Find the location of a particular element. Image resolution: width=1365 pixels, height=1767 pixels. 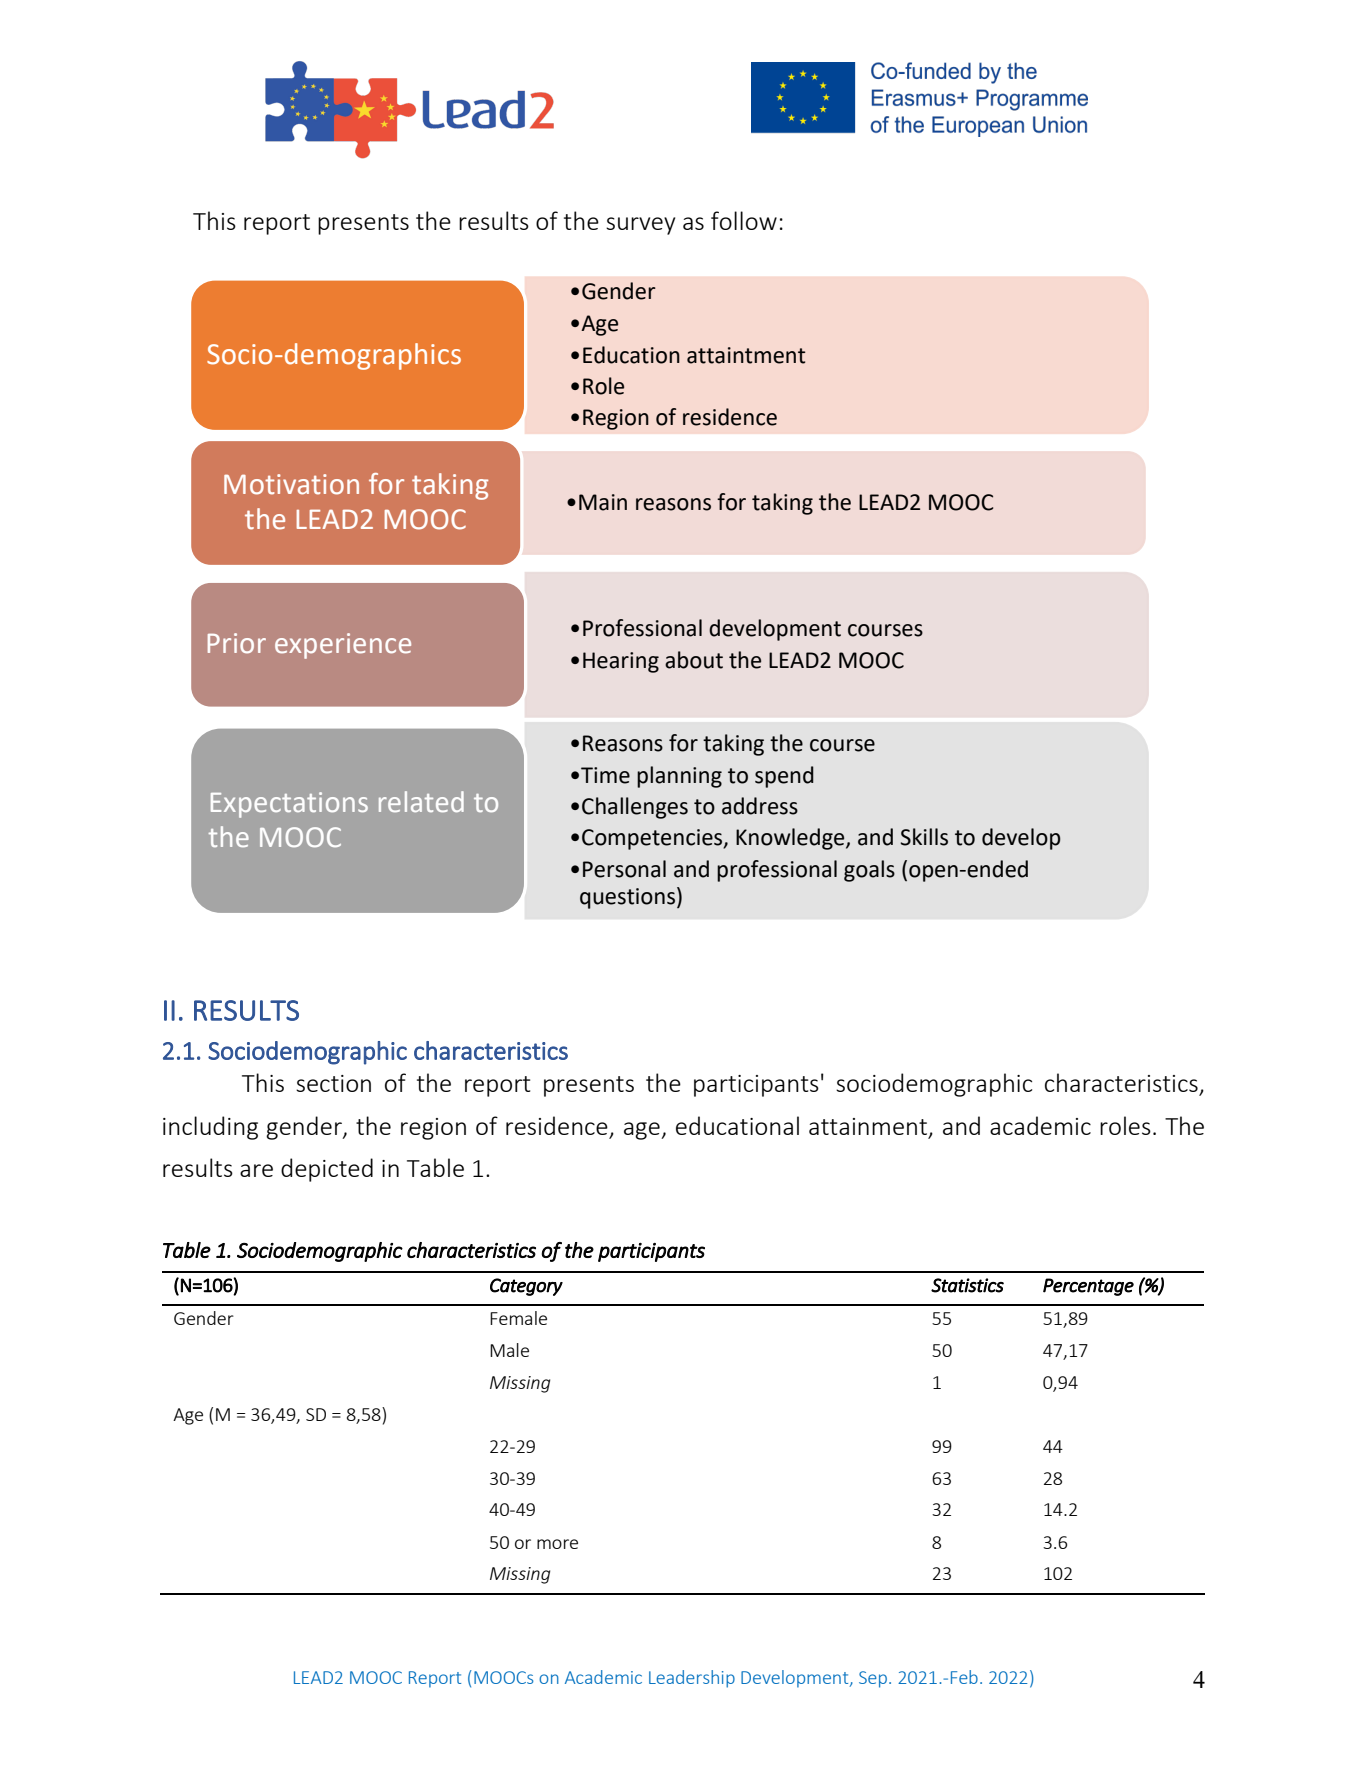

follow is located at coordinates (744, 220).
